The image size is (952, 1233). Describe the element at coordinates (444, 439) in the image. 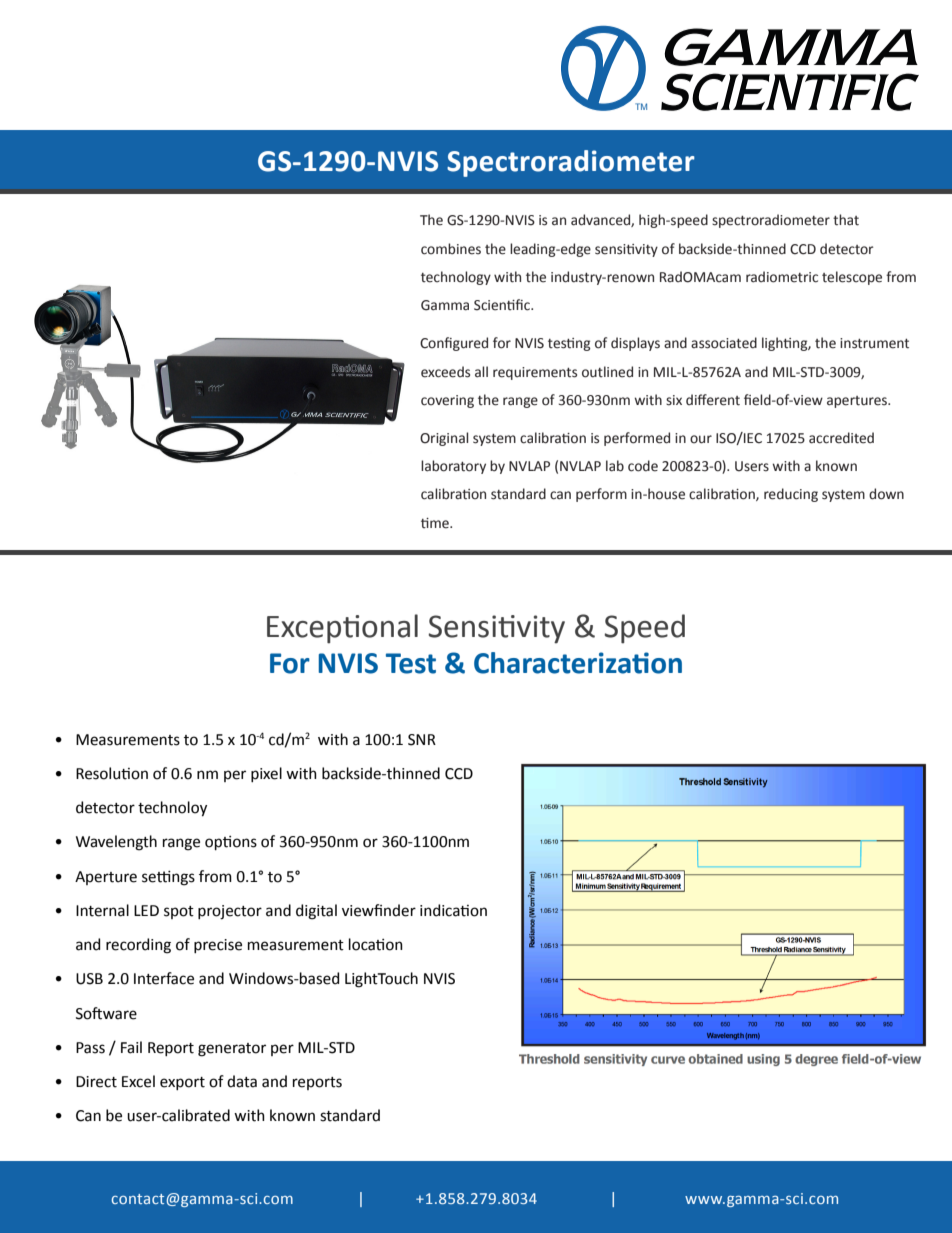

I see `Original` at that location.
